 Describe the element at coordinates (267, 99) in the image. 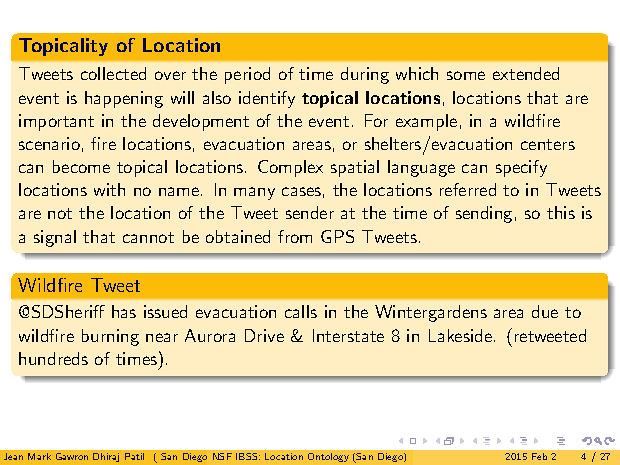

I see `identify` at that location.
